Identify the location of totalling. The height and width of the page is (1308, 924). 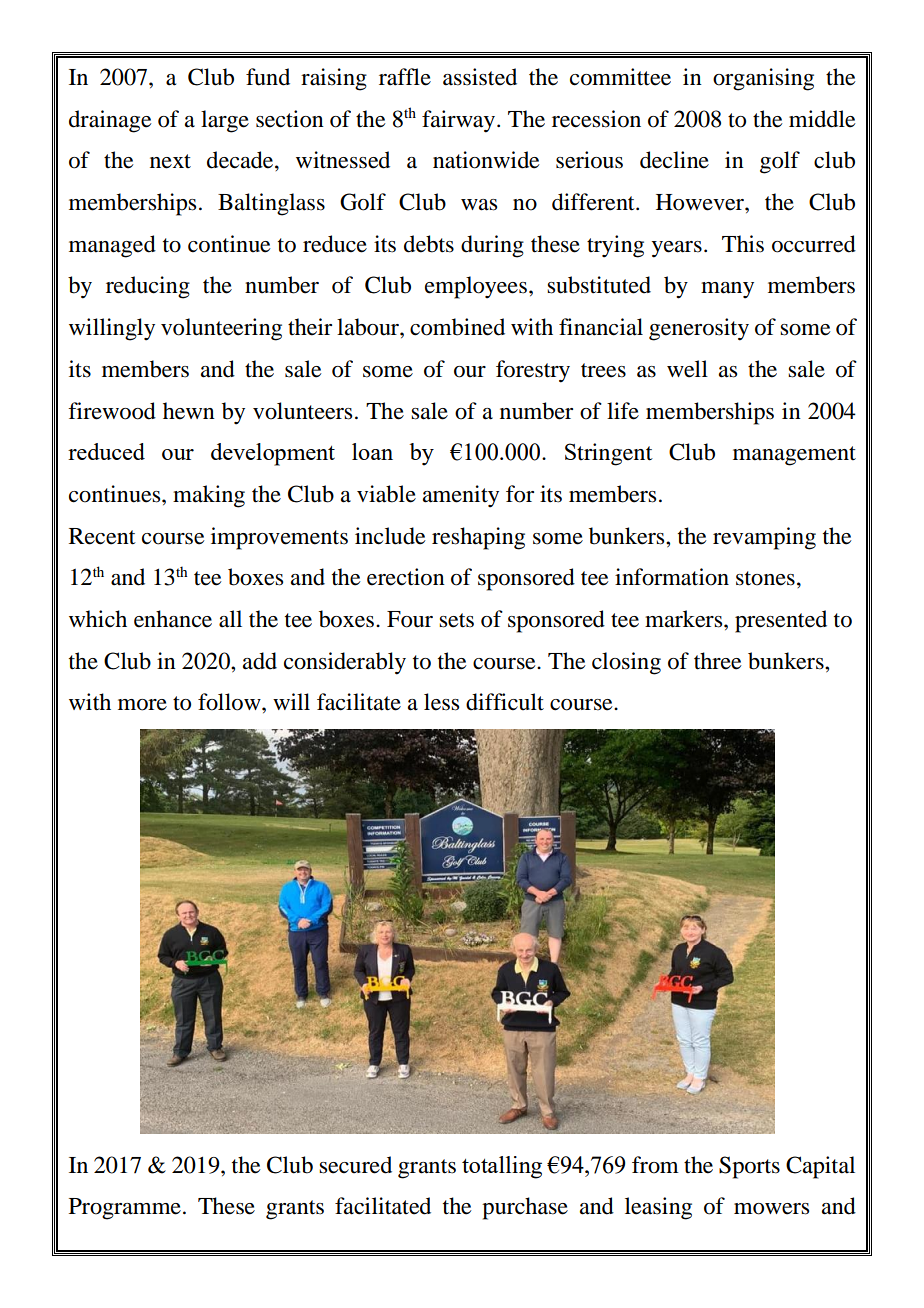
(502, 1167).
